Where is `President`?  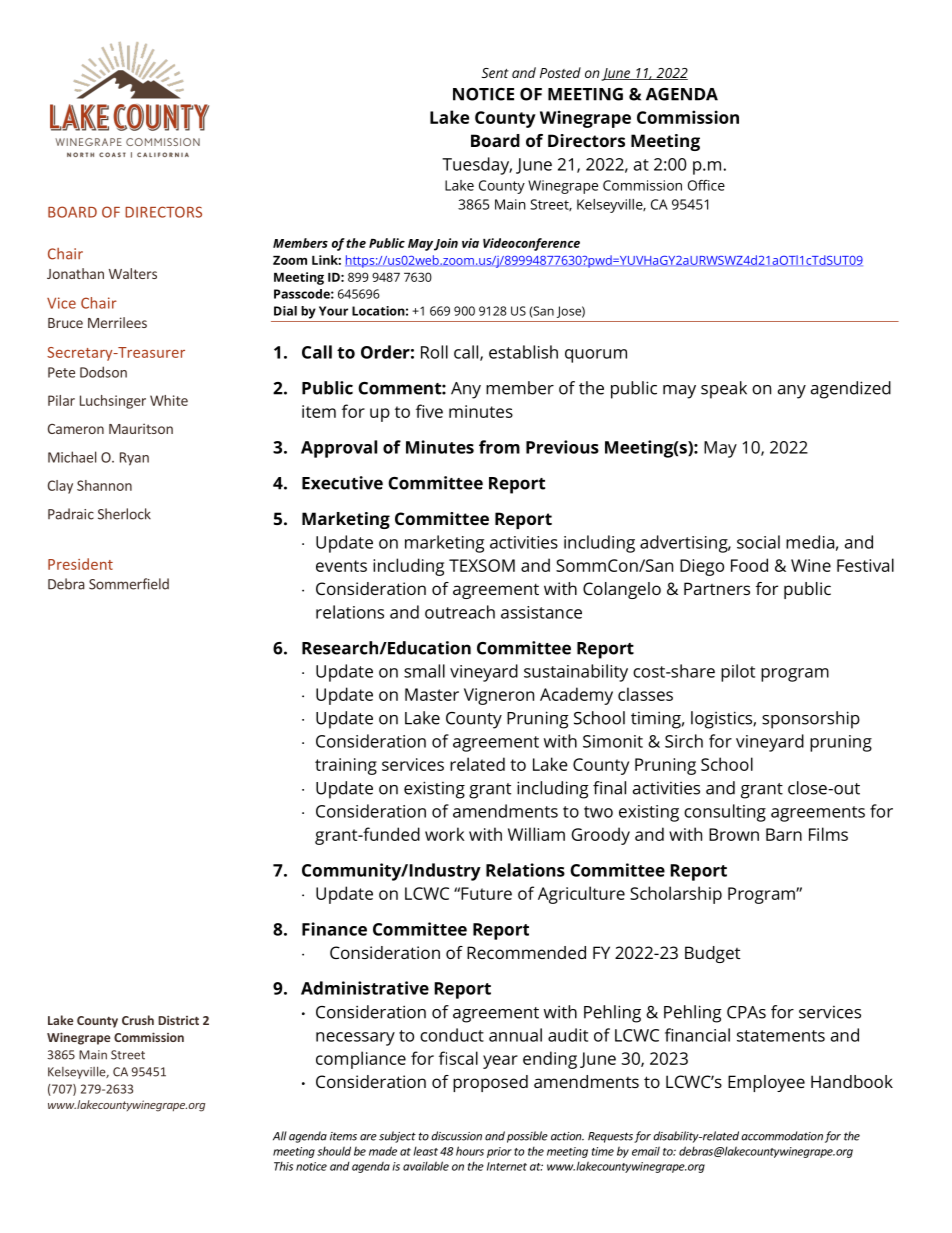 President is located at coordinates (80, 564).
